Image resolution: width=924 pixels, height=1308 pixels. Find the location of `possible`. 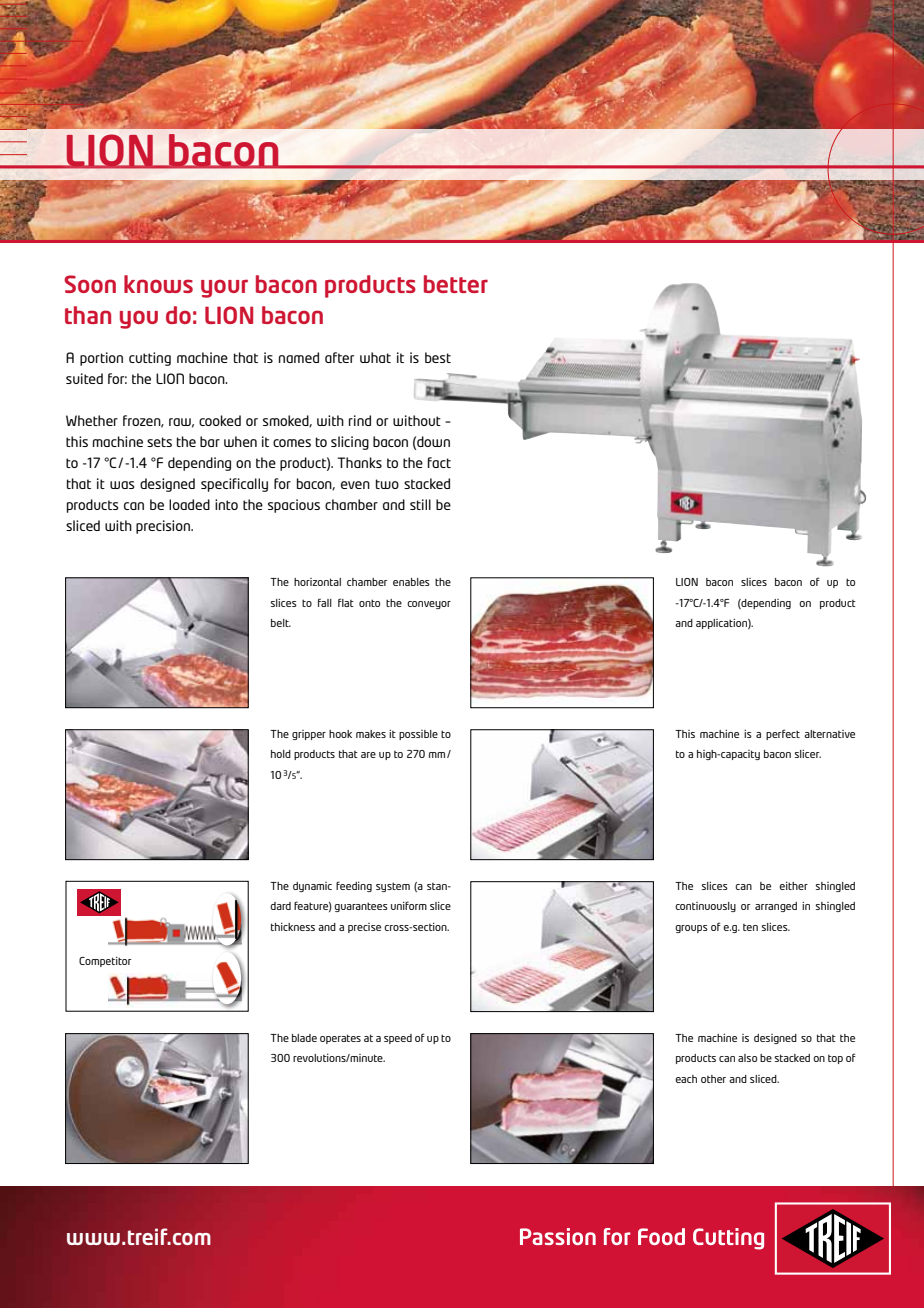

possible is located at coordinates (418, 735).
